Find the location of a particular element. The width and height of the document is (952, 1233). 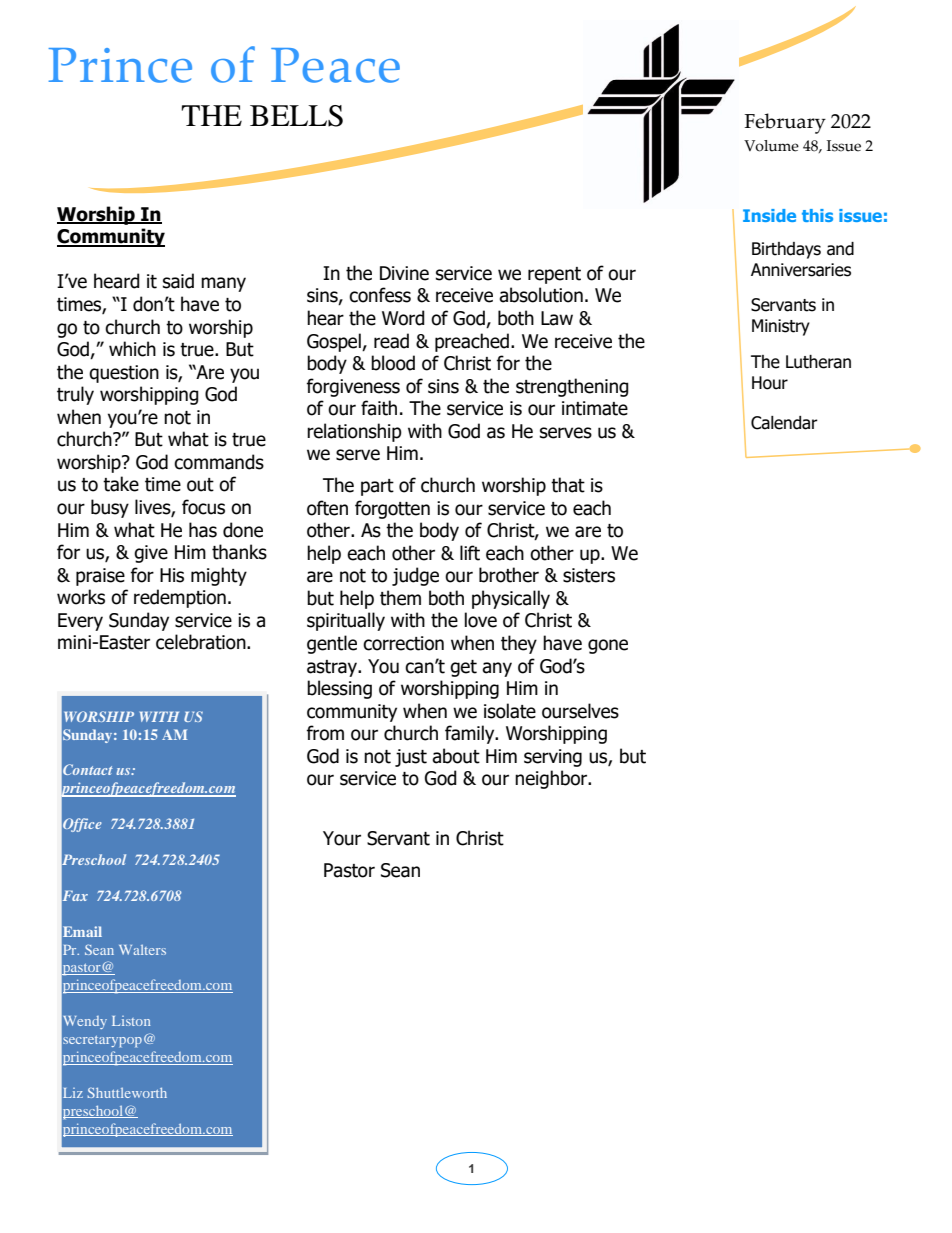

Volume is located at coordinates (771, 146).
